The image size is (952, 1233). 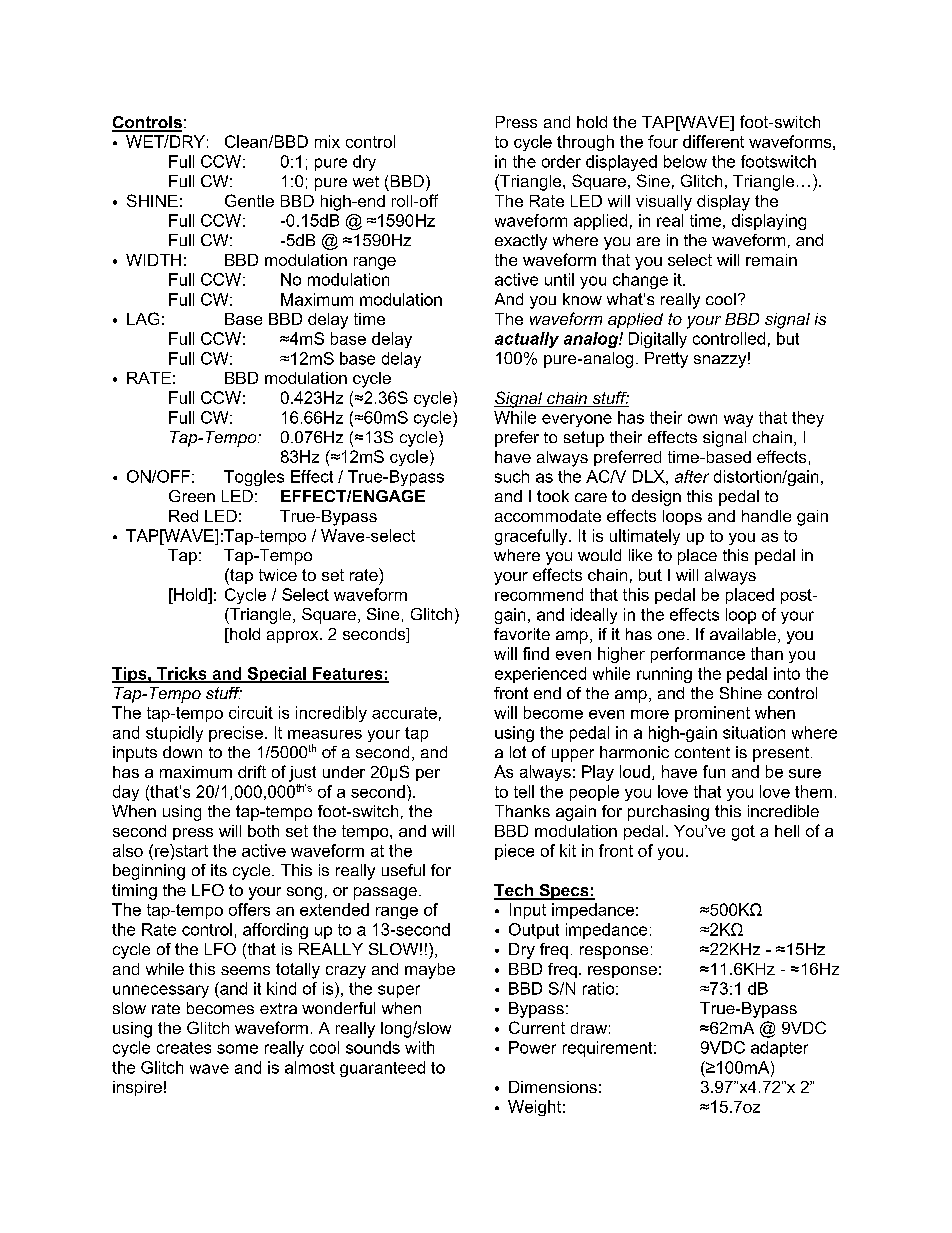 What do you see at coordinates (182, 674) in the image?
I see `Tricks` at bounding box center [182, 674].
